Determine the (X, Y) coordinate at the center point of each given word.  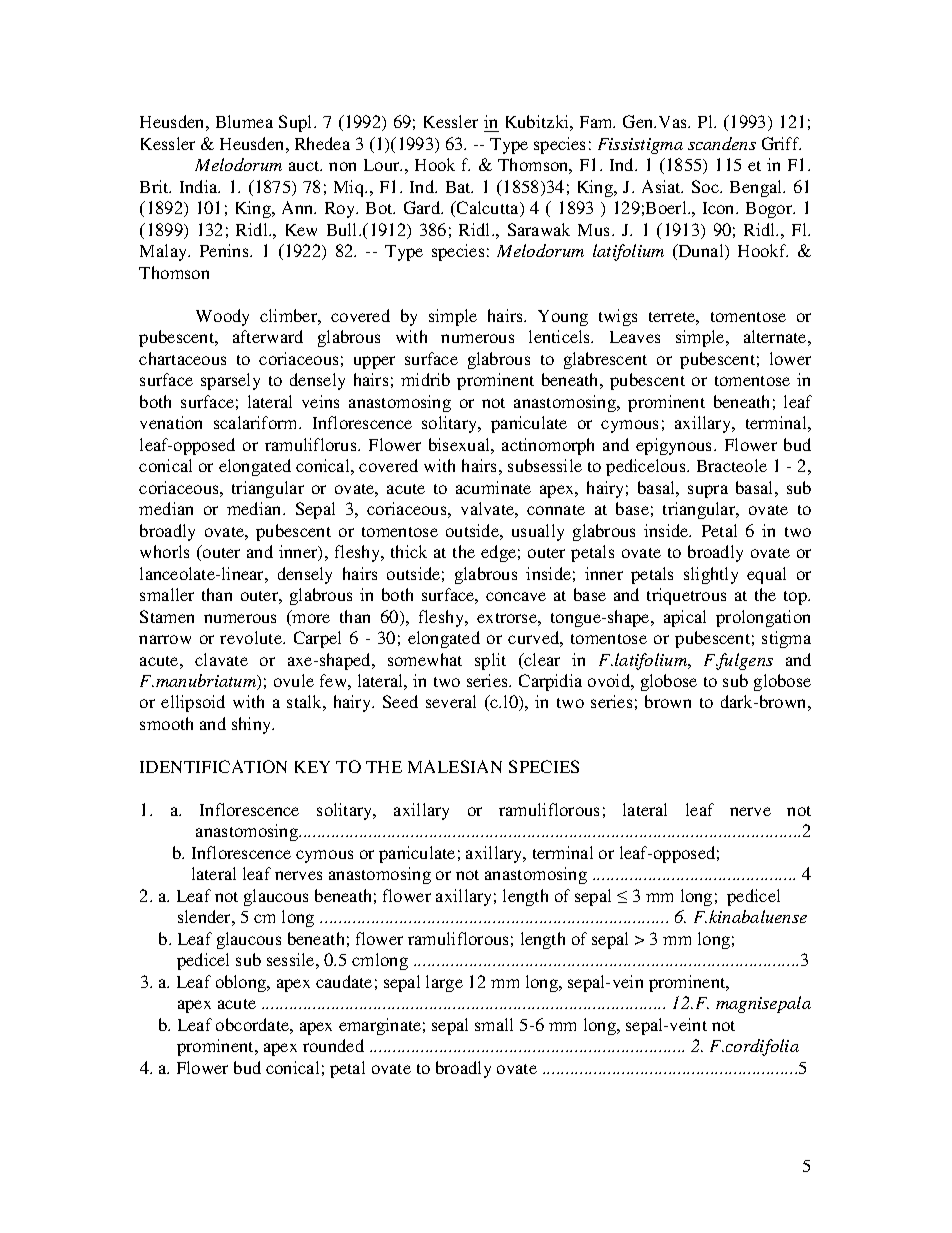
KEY (312, 767)
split (490, 661)
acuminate (493, 487)
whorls (164, 551)
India (200, 186)
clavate (221, 659)
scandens (722, 143)
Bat (459, 187)
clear (541, 659)
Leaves (635, 337)
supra (708, 491)
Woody (222, 317)
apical (685, 618)
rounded (333, 1045)
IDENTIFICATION (213, 766)
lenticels (561, 336)
